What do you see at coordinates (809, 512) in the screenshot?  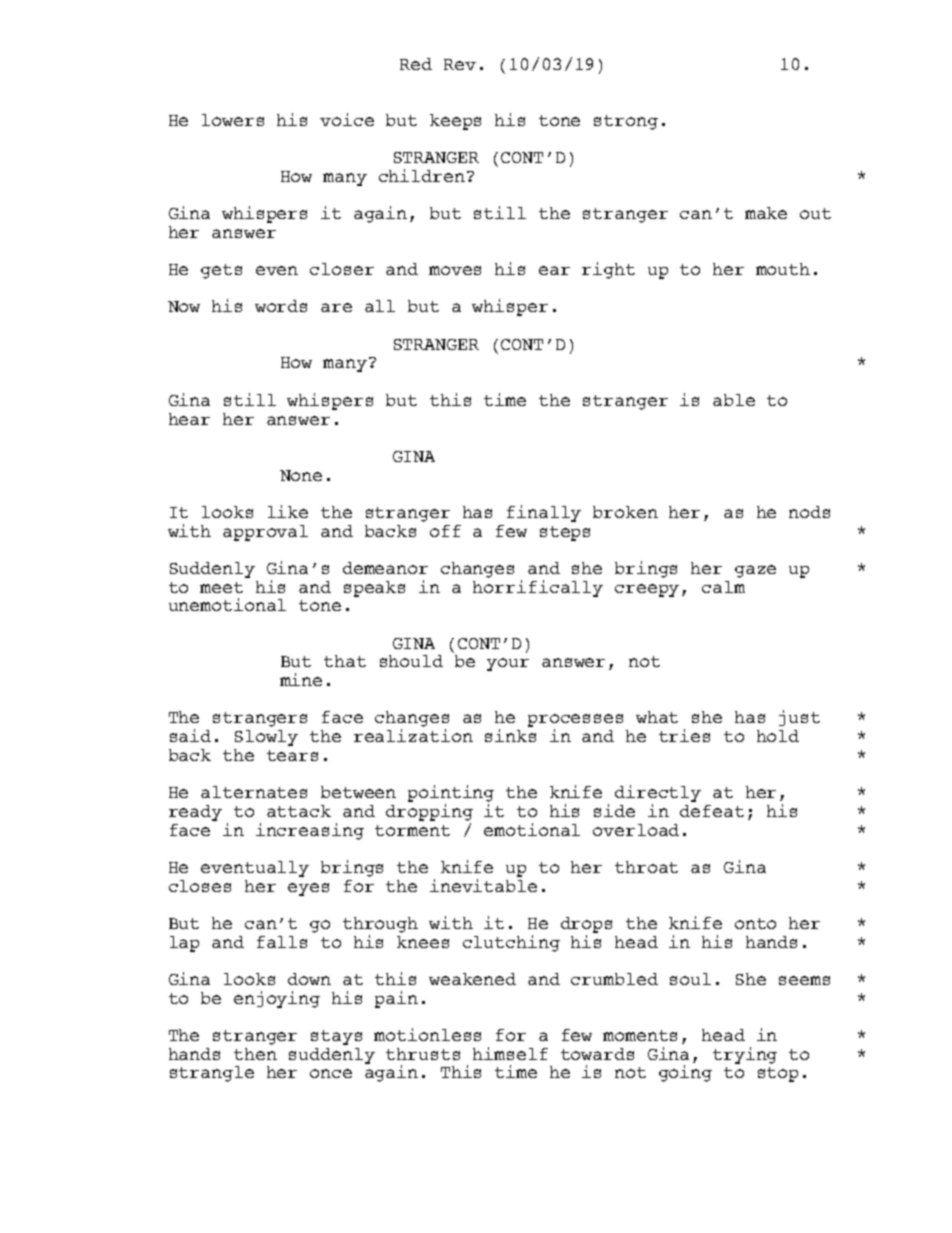 I see `nods` at bounding box center [809, 512].
